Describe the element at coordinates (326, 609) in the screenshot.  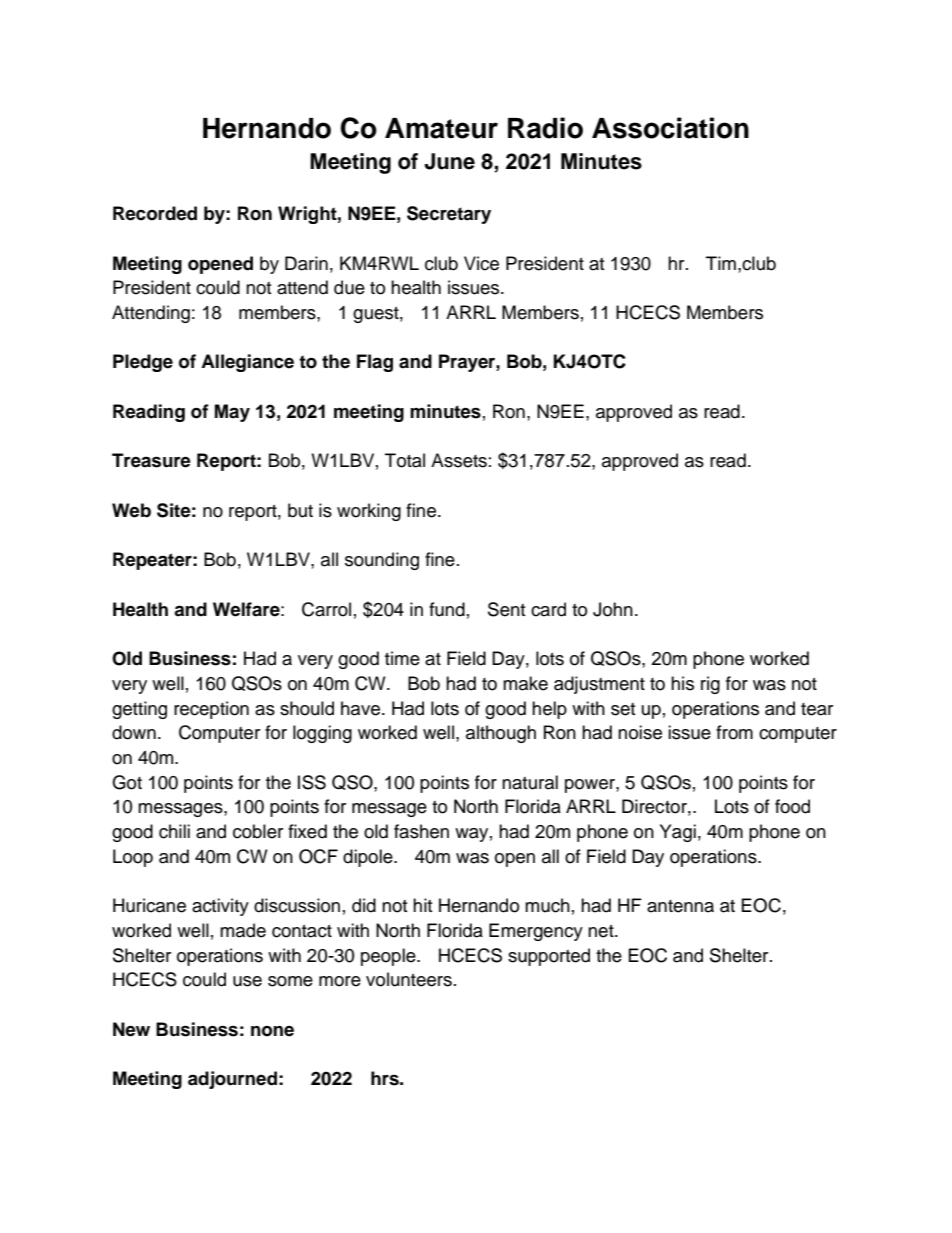
I see `Carrol` at that location.
